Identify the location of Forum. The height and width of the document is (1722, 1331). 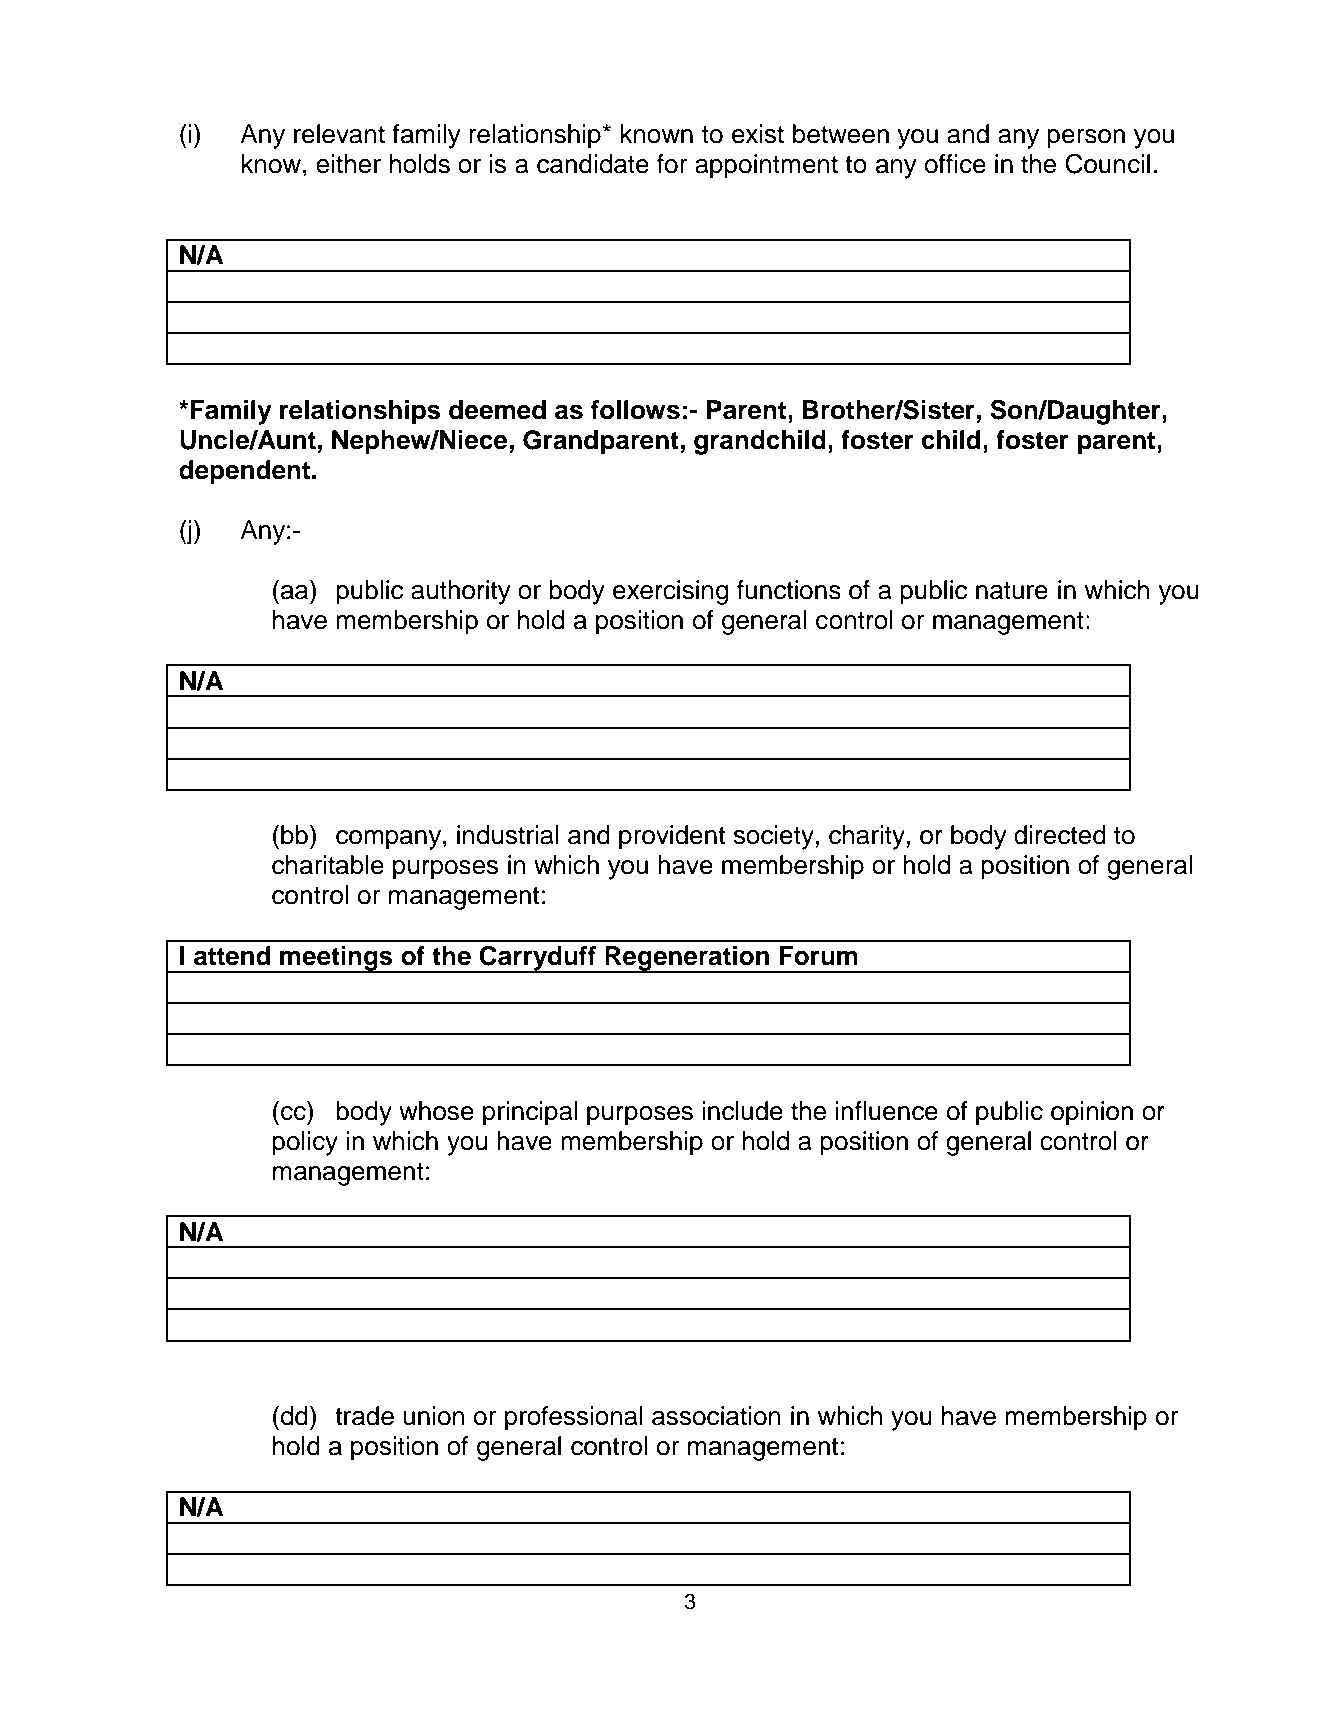
(818, 956).
